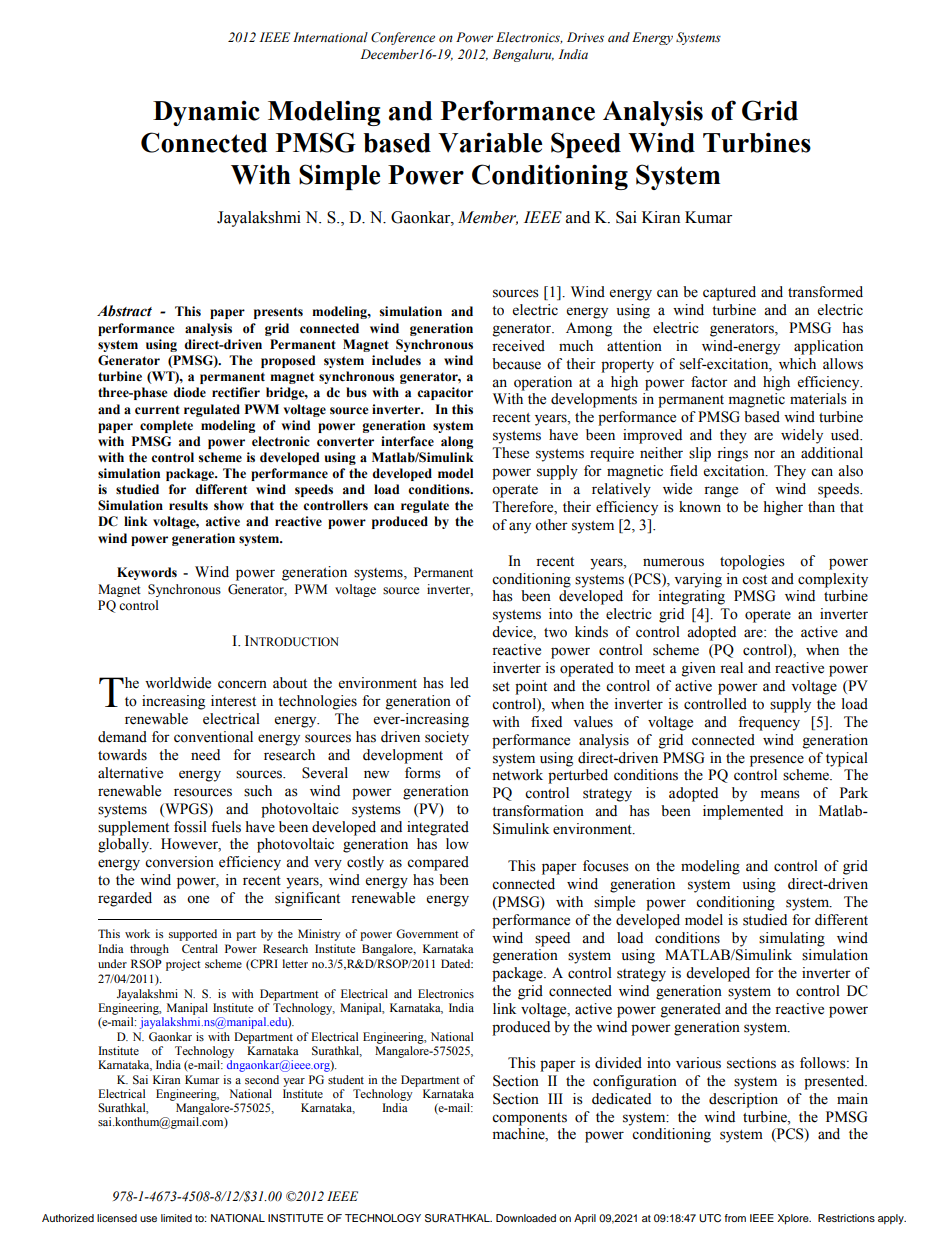 The height and width of the document is (1233, 952). Describe the element at coordinates (147, 573) in the document. I see `Keywords` at that location.
